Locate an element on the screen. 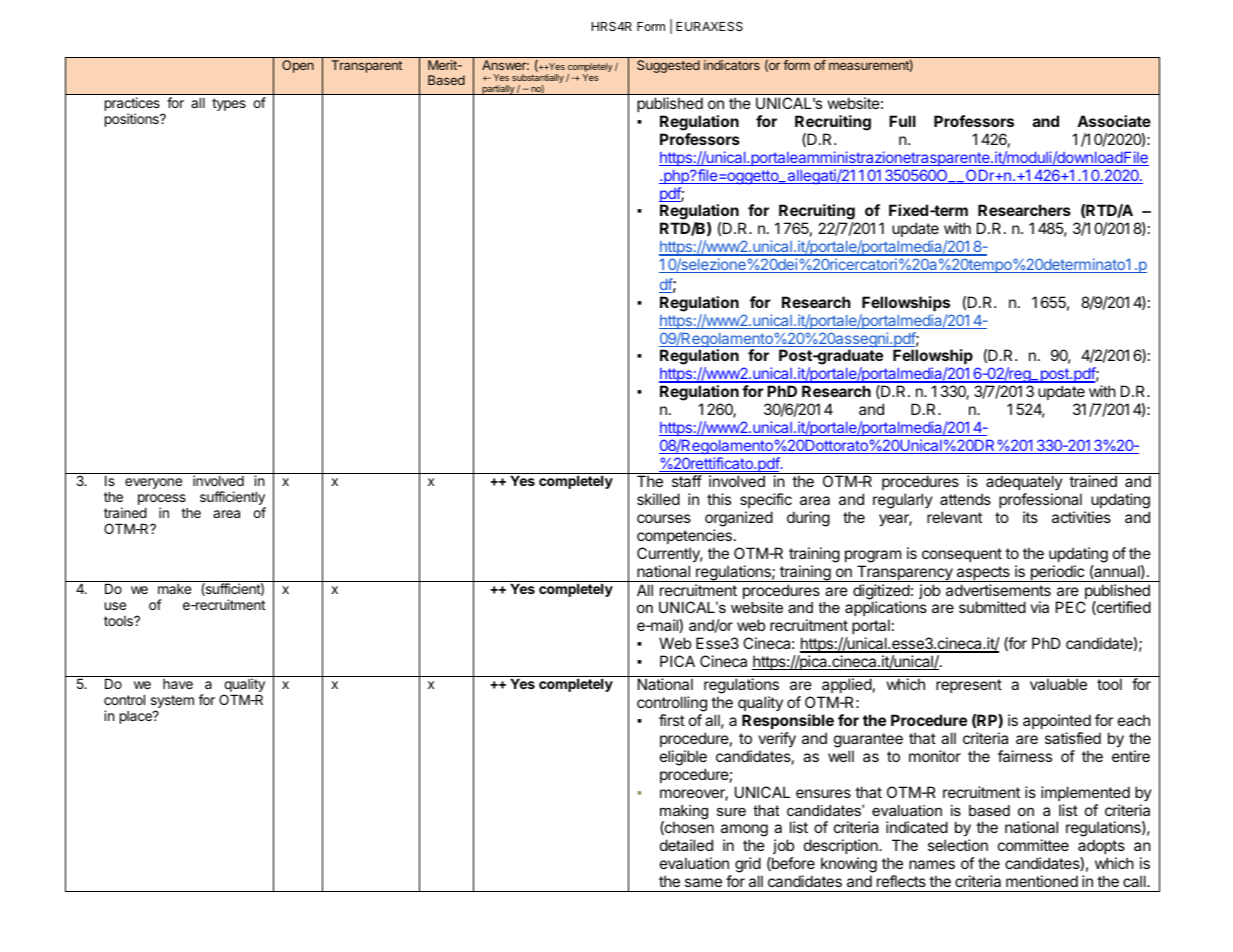 This screenshot has width=1233, height=952. attends is located at coordinates (965, 499).
